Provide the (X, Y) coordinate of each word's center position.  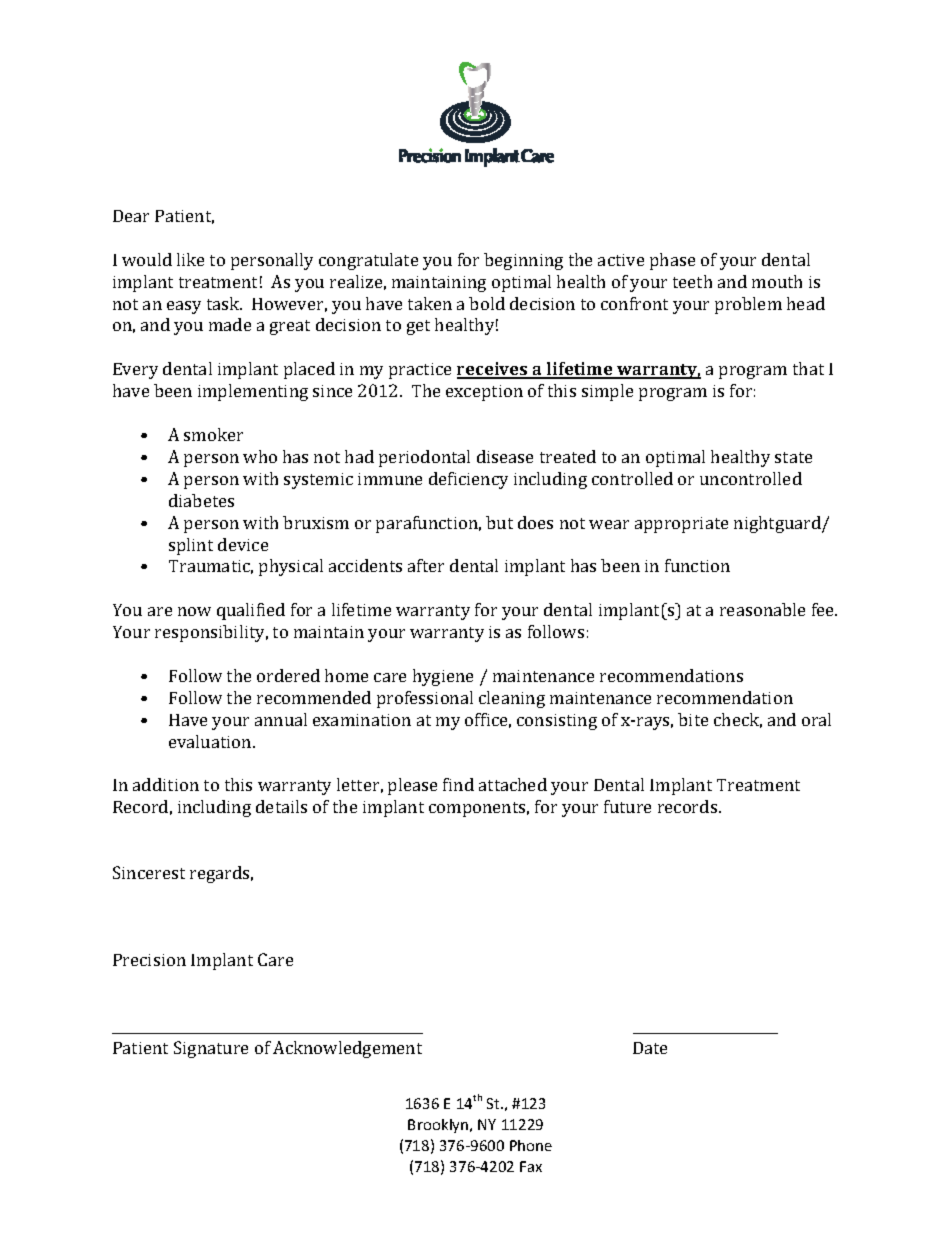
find (458, 784)
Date (650, 1048)
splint (191, 546)
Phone (531, 1145)
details (281, 806)
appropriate (681, 525)
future (627, 806)
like (190, 259)
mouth (777, 281)
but (499, 522)
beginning (523, 261)
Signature (211, 1049)
